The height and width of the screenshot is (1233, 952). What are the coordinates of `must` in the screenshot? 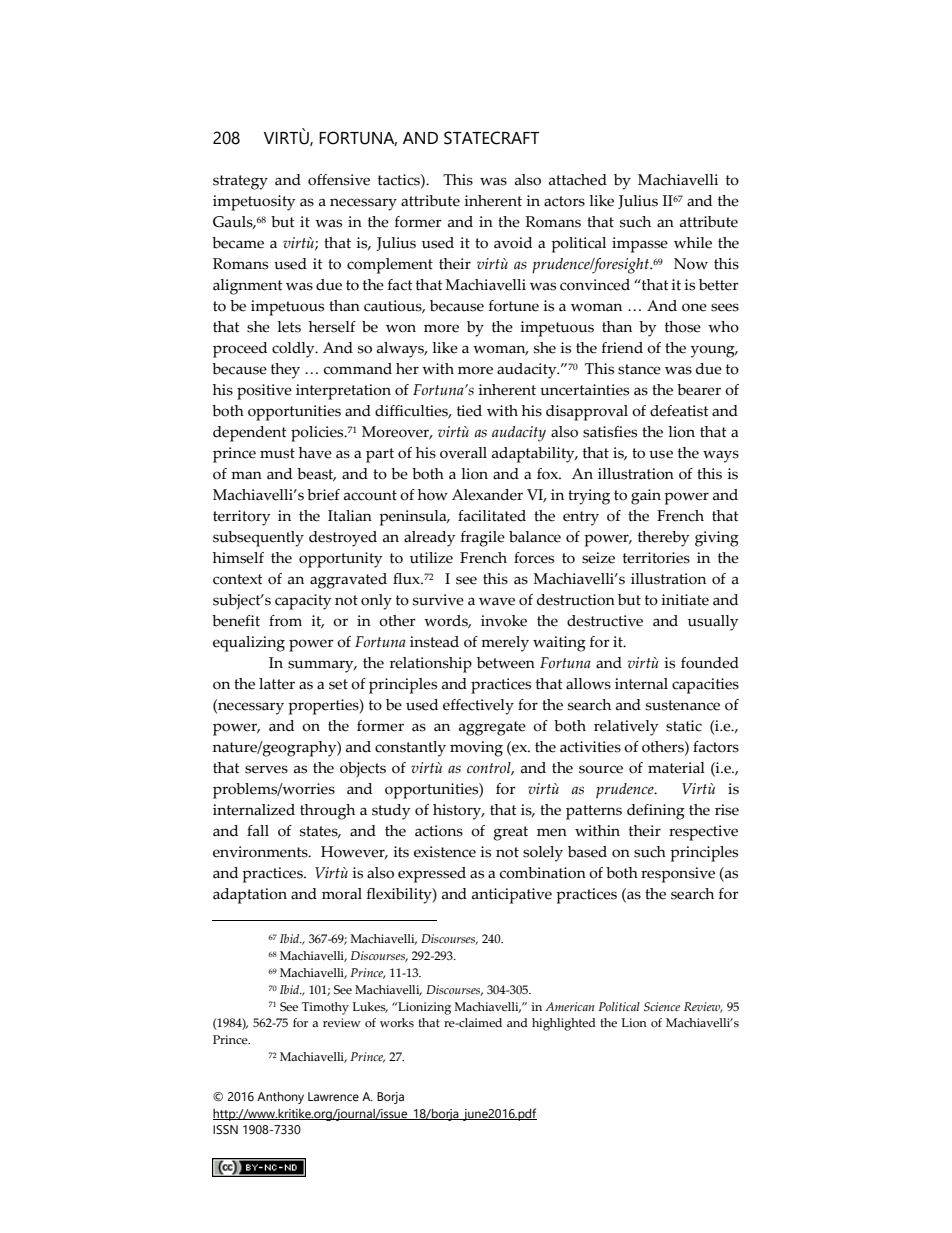 It's located at (277, 453).
